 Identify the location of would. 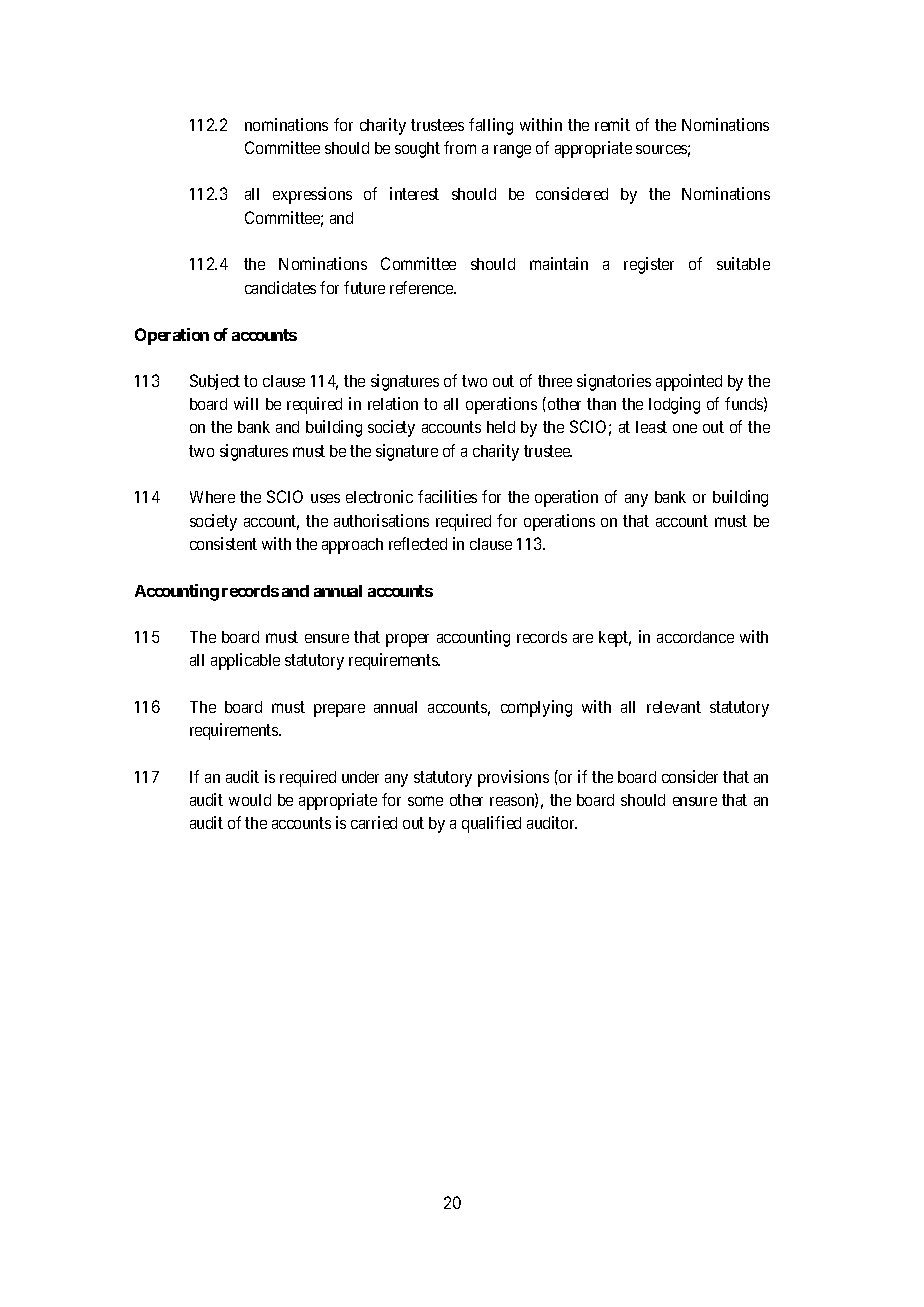
(250, 800).
